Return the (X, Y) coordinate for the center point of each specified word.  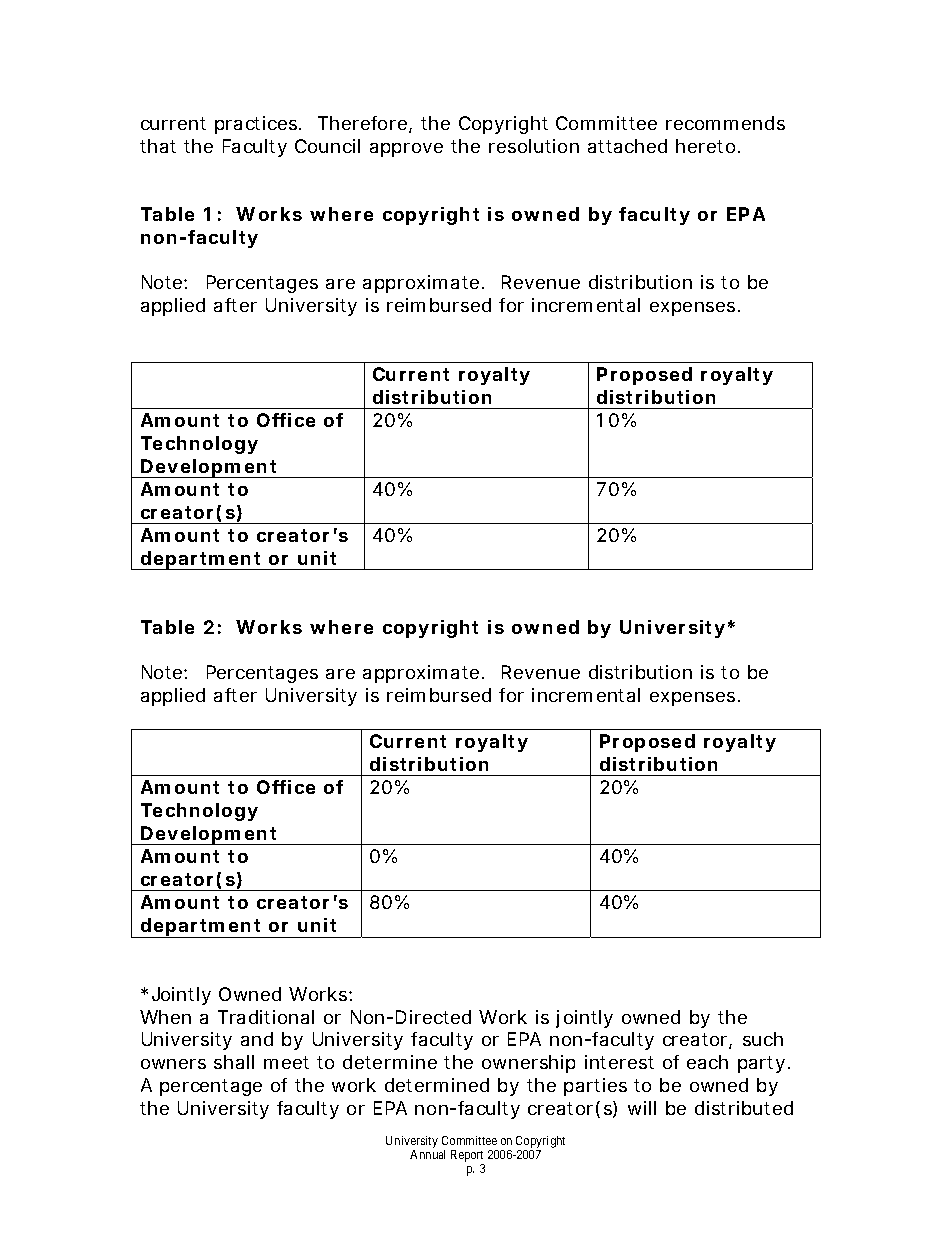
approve (406, 150)
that (158, 146)
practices (258, 125)
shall (234, 1062)
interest (619, 1062)
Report (467, 1157)
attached (627, 146)
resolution (534, 146)
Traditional (266, 1017)
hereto (707, 146)
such (763, 1039)
